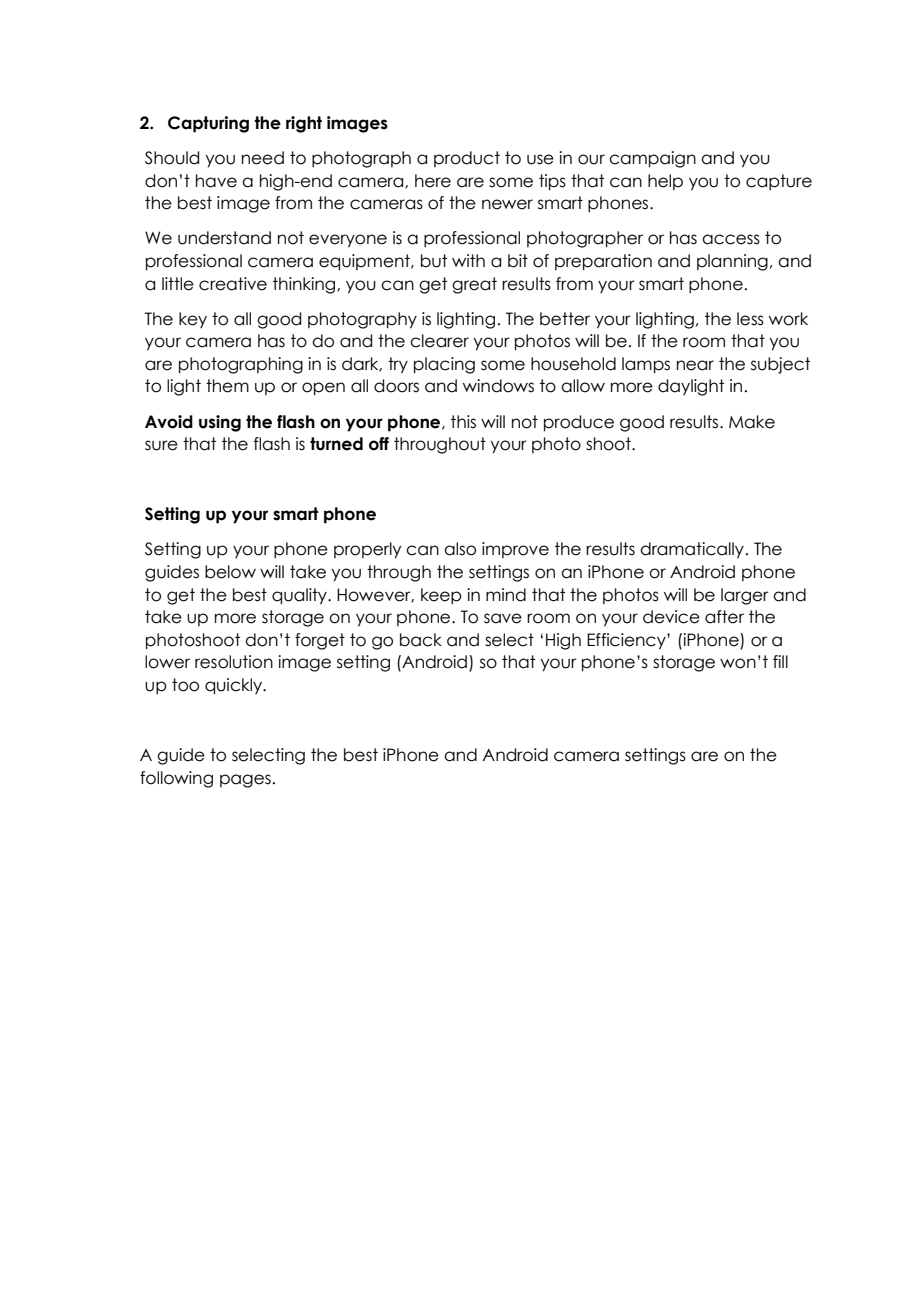 The image size is (924, 1308). I want to click on campaign, so click(652, 159).
